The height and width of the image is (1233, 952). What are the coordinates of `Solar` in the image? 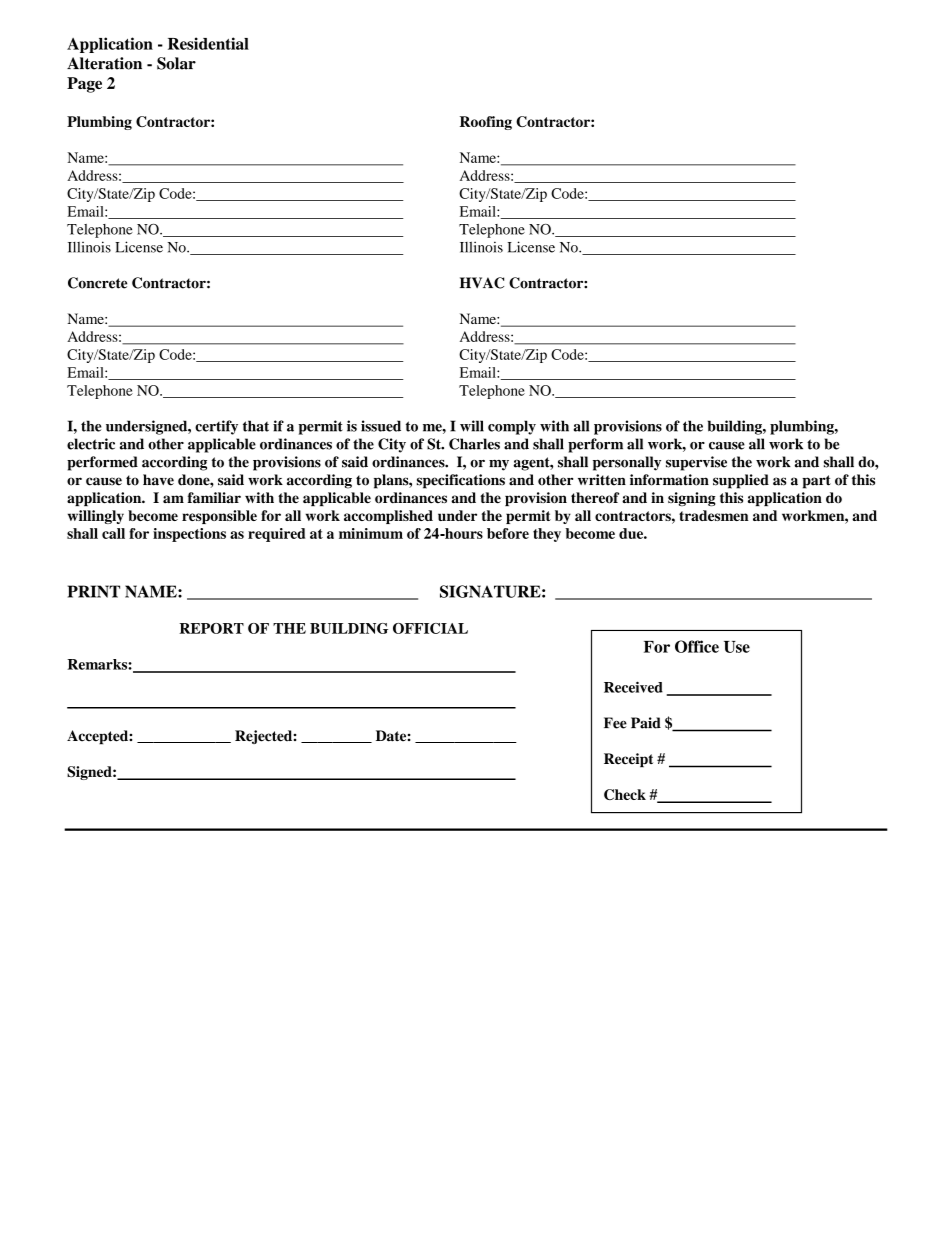 It's located at (176, 63).
